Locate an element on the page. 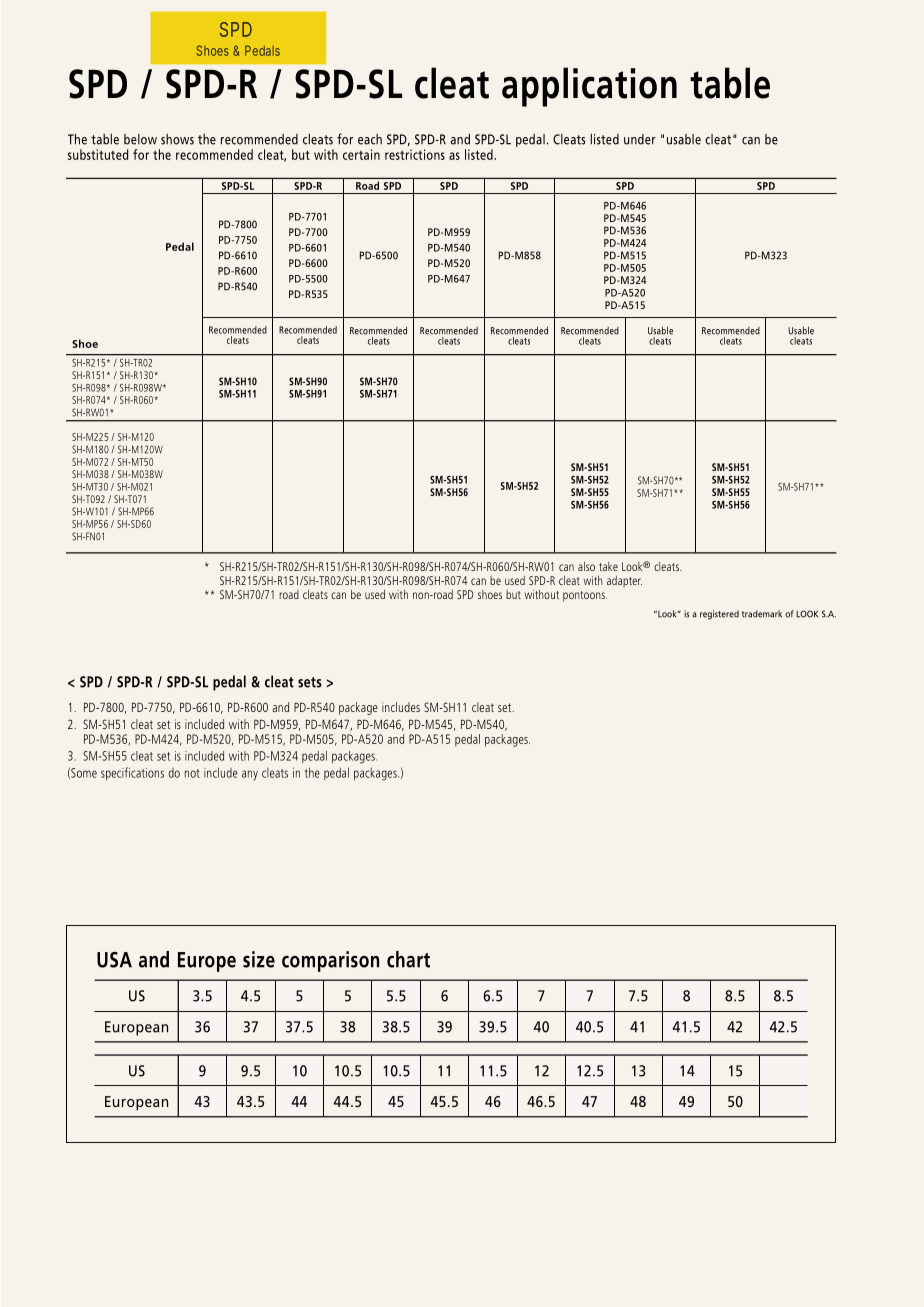 The height and width of the image is (1307, 924). application is located at coordinates (589, 87).
